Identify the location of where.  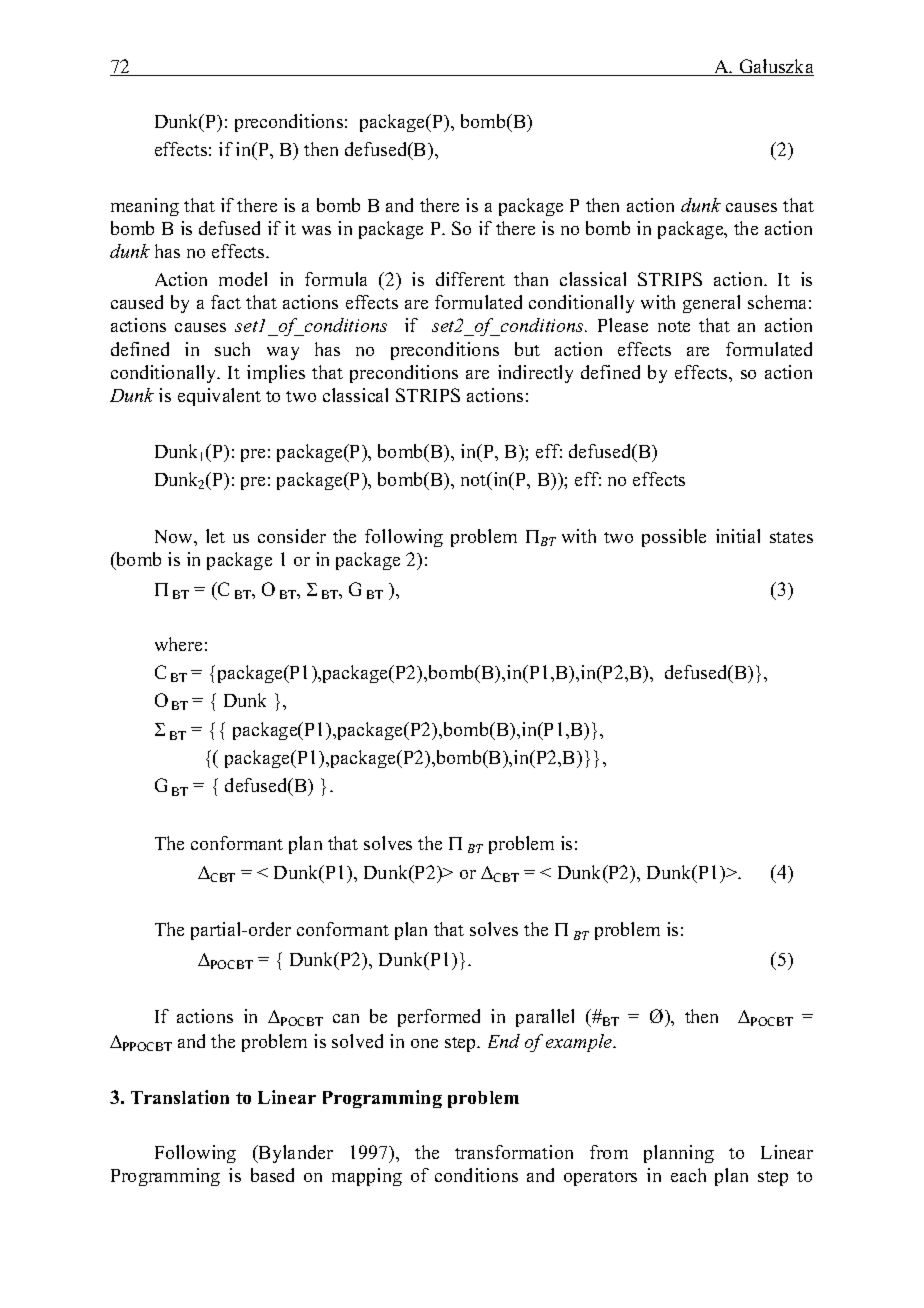
(178, 644).
